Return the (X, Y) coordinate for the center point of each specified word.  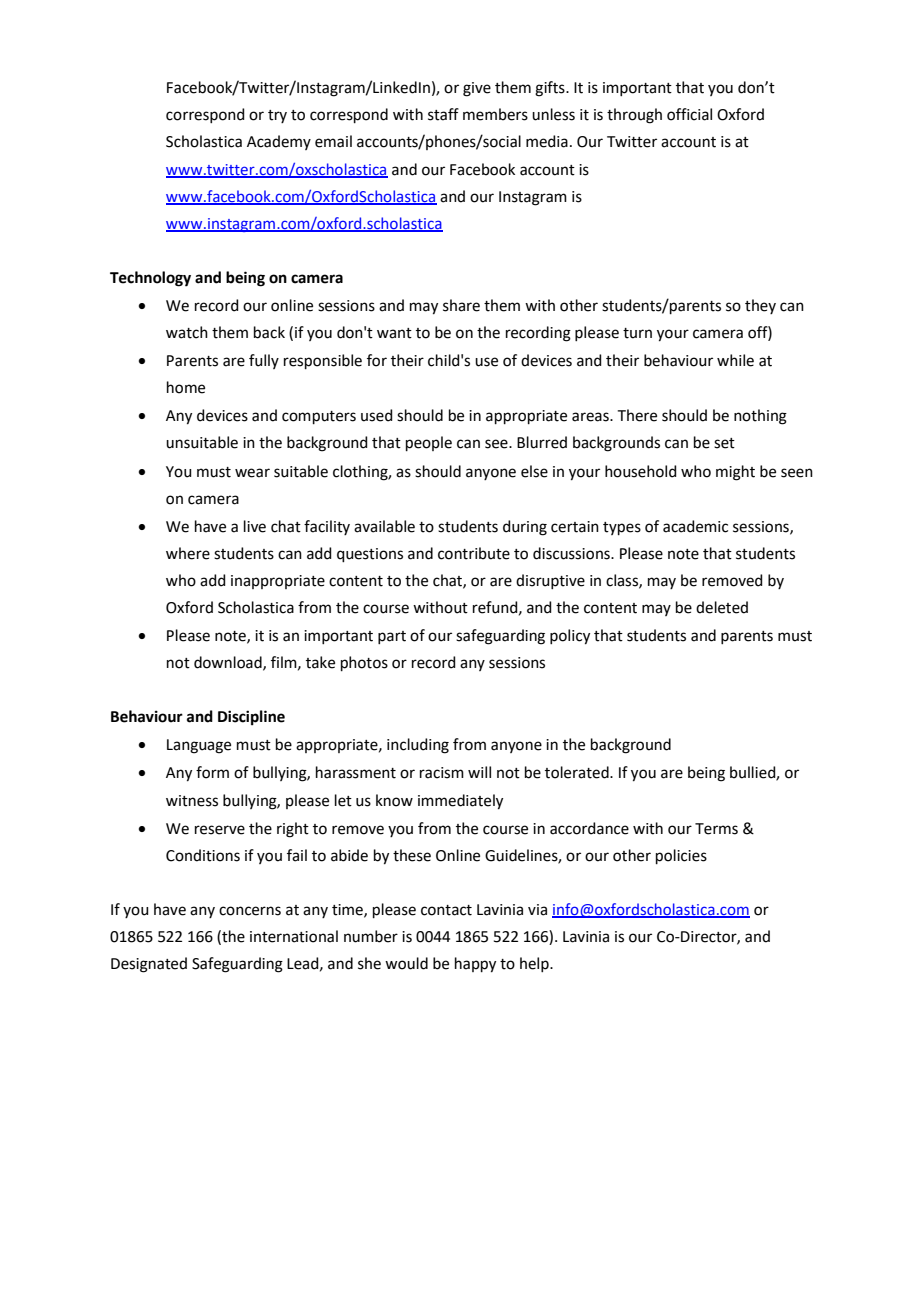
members (495, 114)
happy (475, 965)
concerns (250, 911)
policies (681, 856)
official (689, 114)
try (277, 116)
